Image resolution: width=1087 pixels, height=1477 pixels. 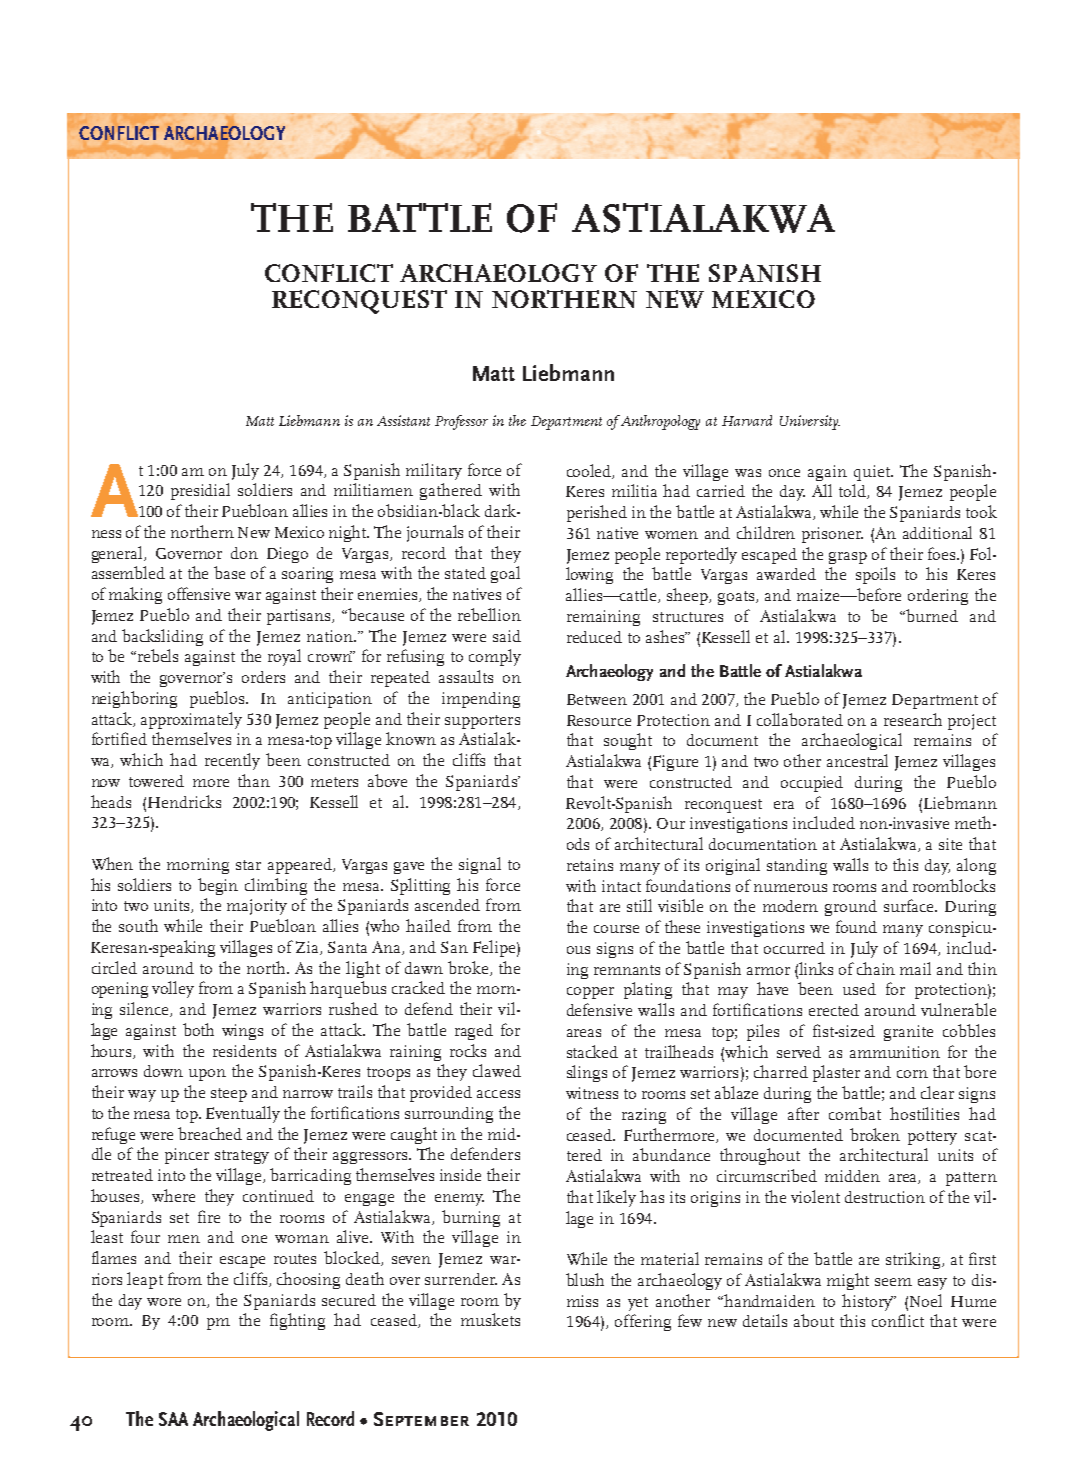 What do you see at coordinates (257, 907) in the image?
I see `majority` at bounding box center [257, 907].
